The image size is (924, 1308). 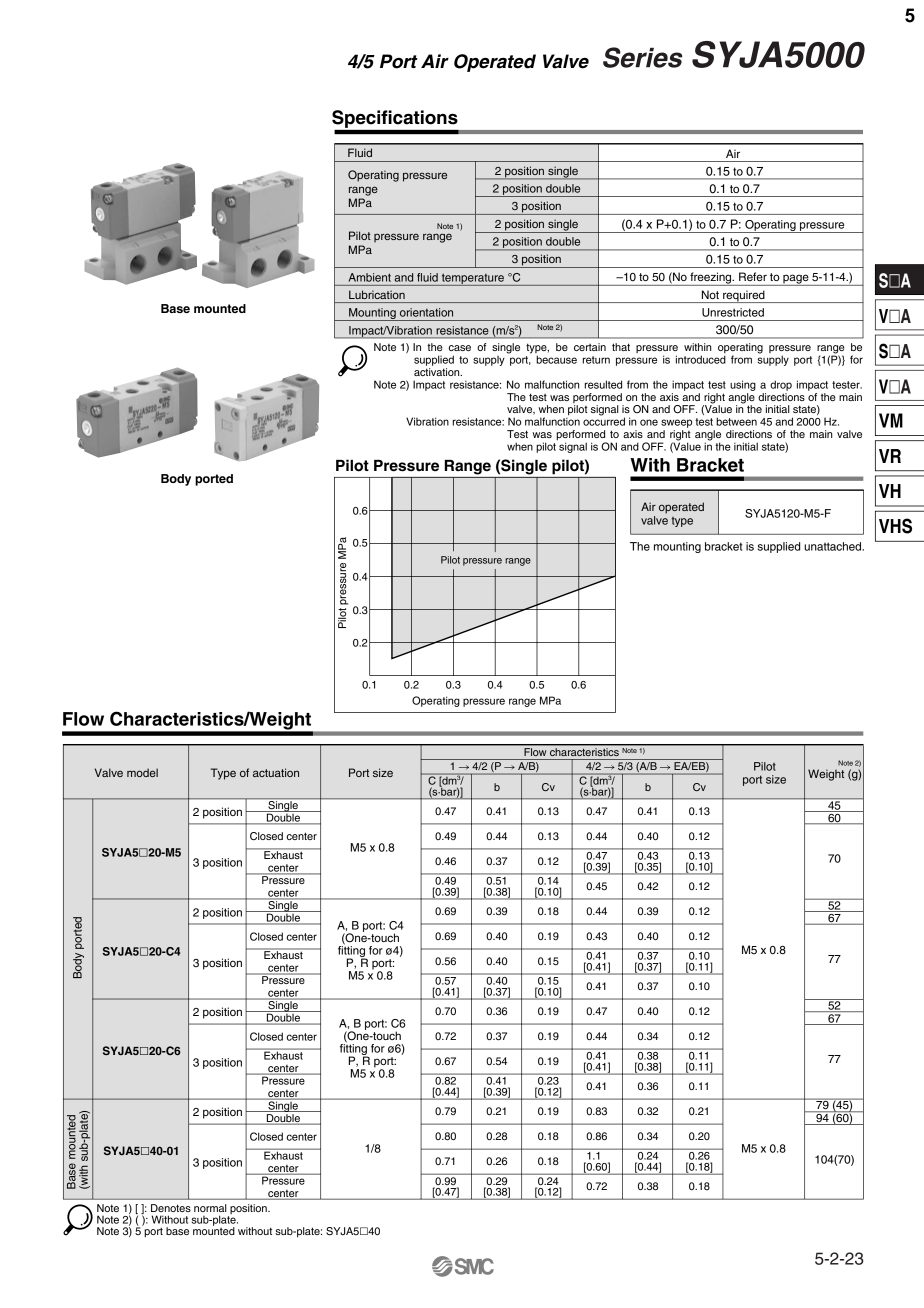 I want to click on between, so click(x=736, y=421).
